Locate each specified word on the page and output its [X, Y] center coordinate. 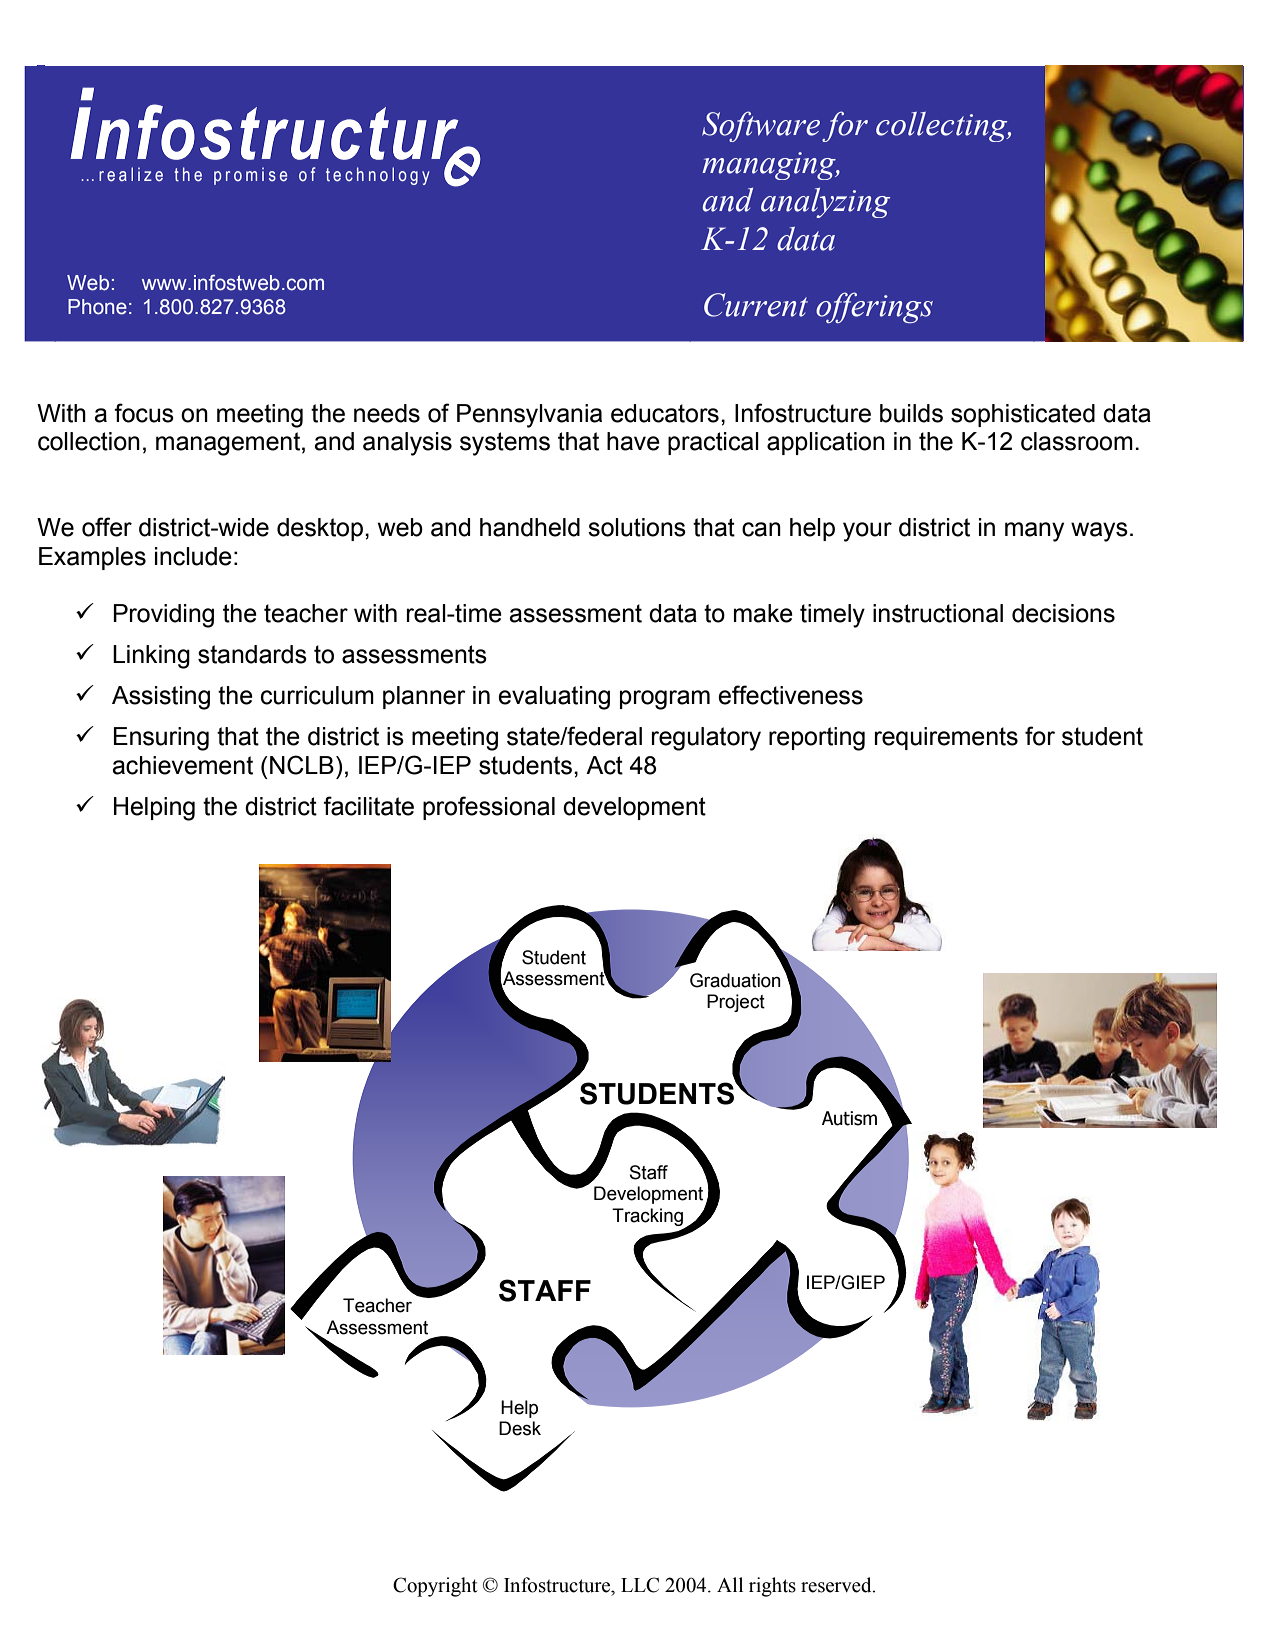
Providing [163, 616]
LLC [640, 1585]
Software [761, 126]
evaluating [554, 698]
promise [250, 176]
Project [736, 1003]
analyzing [825, 203]
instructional [938, 613]
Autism [849, 1118]
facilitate [368, 806]
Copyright [435, 1587]
